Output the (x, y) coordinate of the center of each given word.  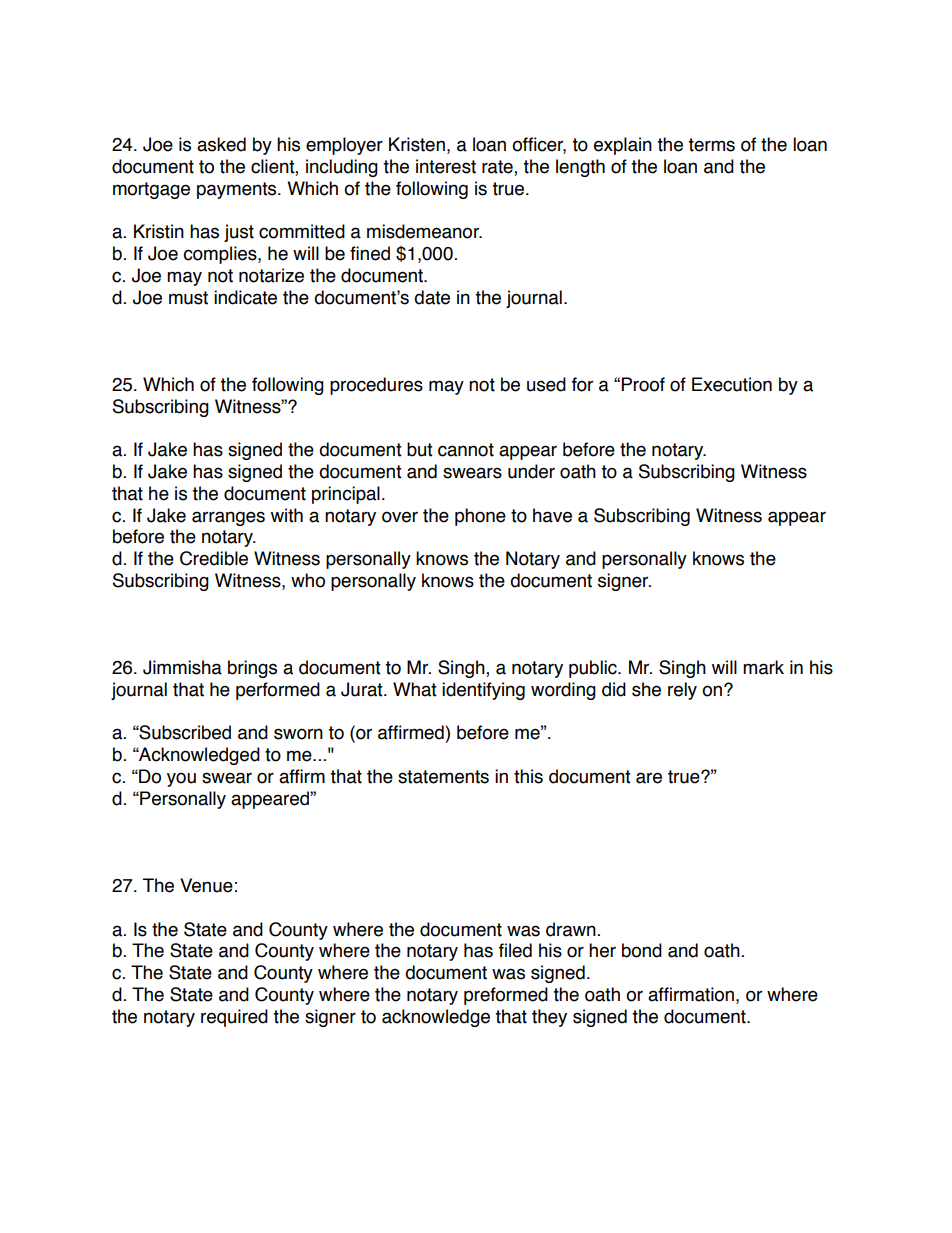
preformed (506, 996)
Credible (214, 558)
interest (446, 166)
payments (238, 190)
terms (711, 145)
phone (480, 517)
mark (763, 667)
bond (642, 950)
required (234, 1018)
